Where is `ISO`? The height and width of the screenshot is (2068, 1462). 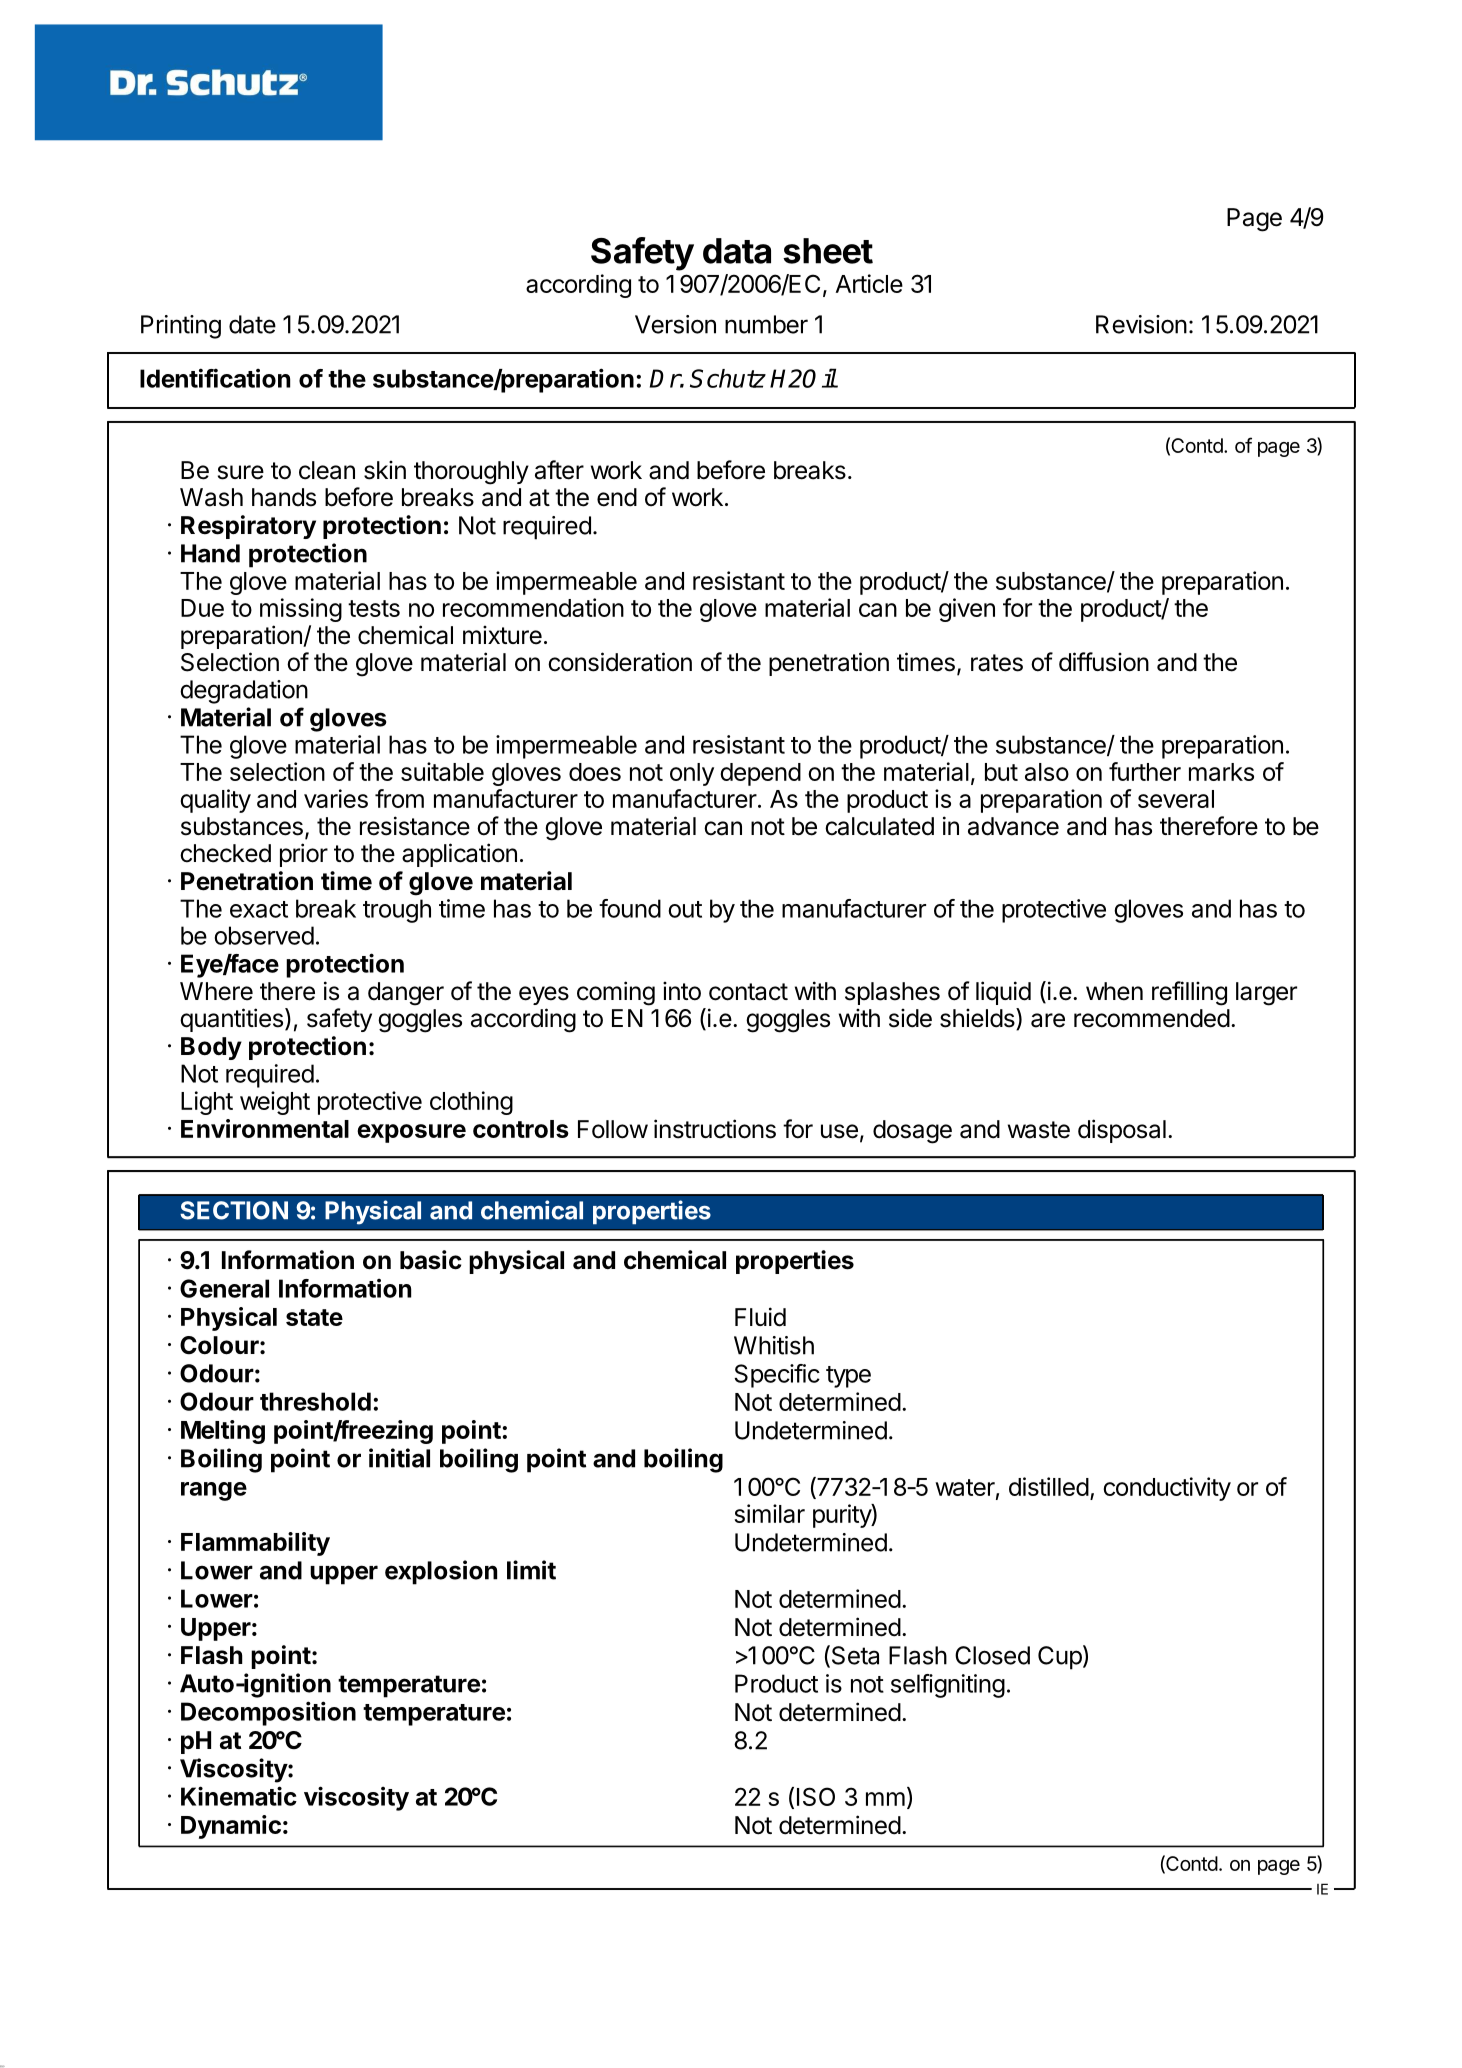
ISO is located at coordinates (816, 1796).
